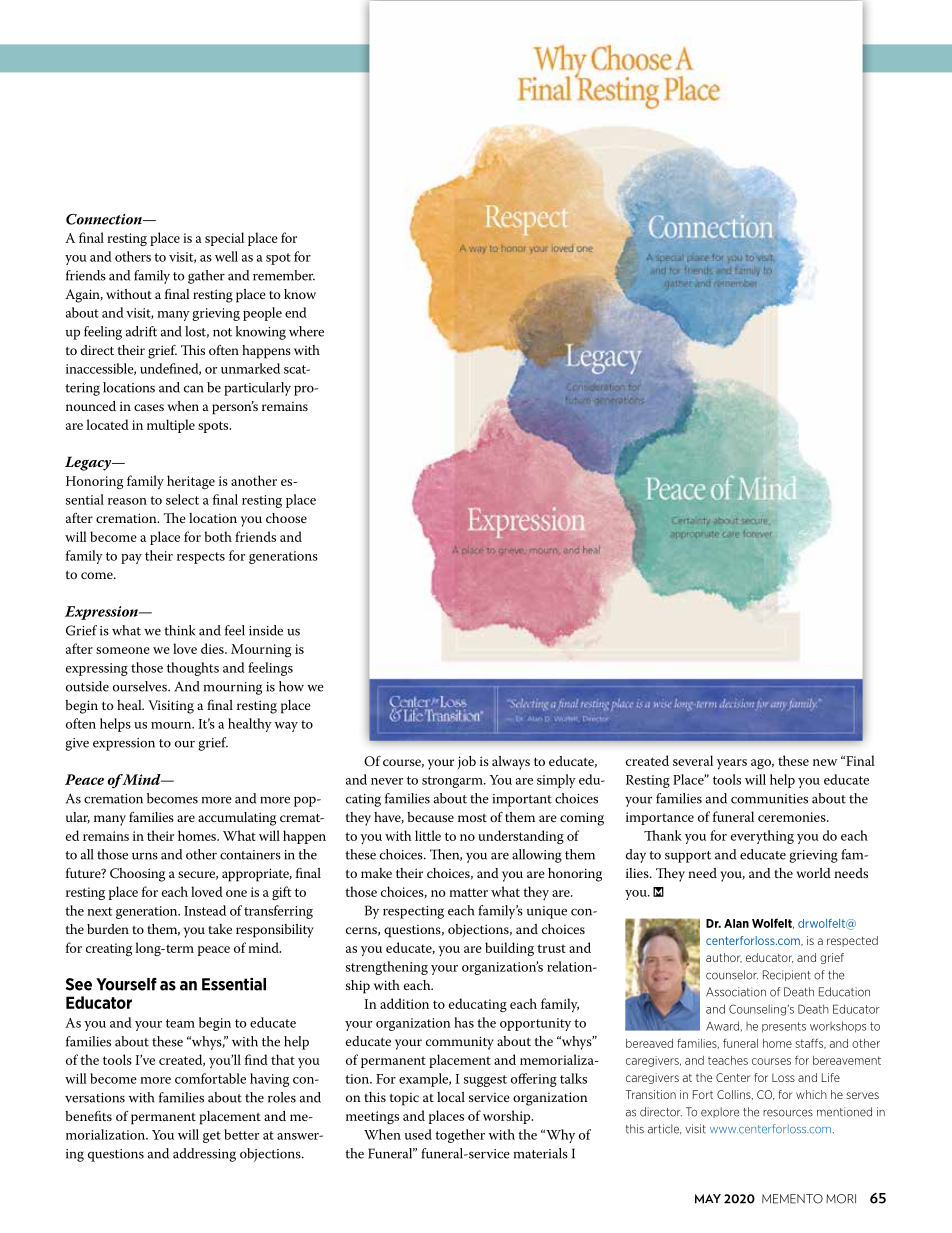 This screenshot has height=1233, width=952. What do you see at coordinates (284, 275) in the screenshot?
I see `remember` at bounding box center [284, 275].
